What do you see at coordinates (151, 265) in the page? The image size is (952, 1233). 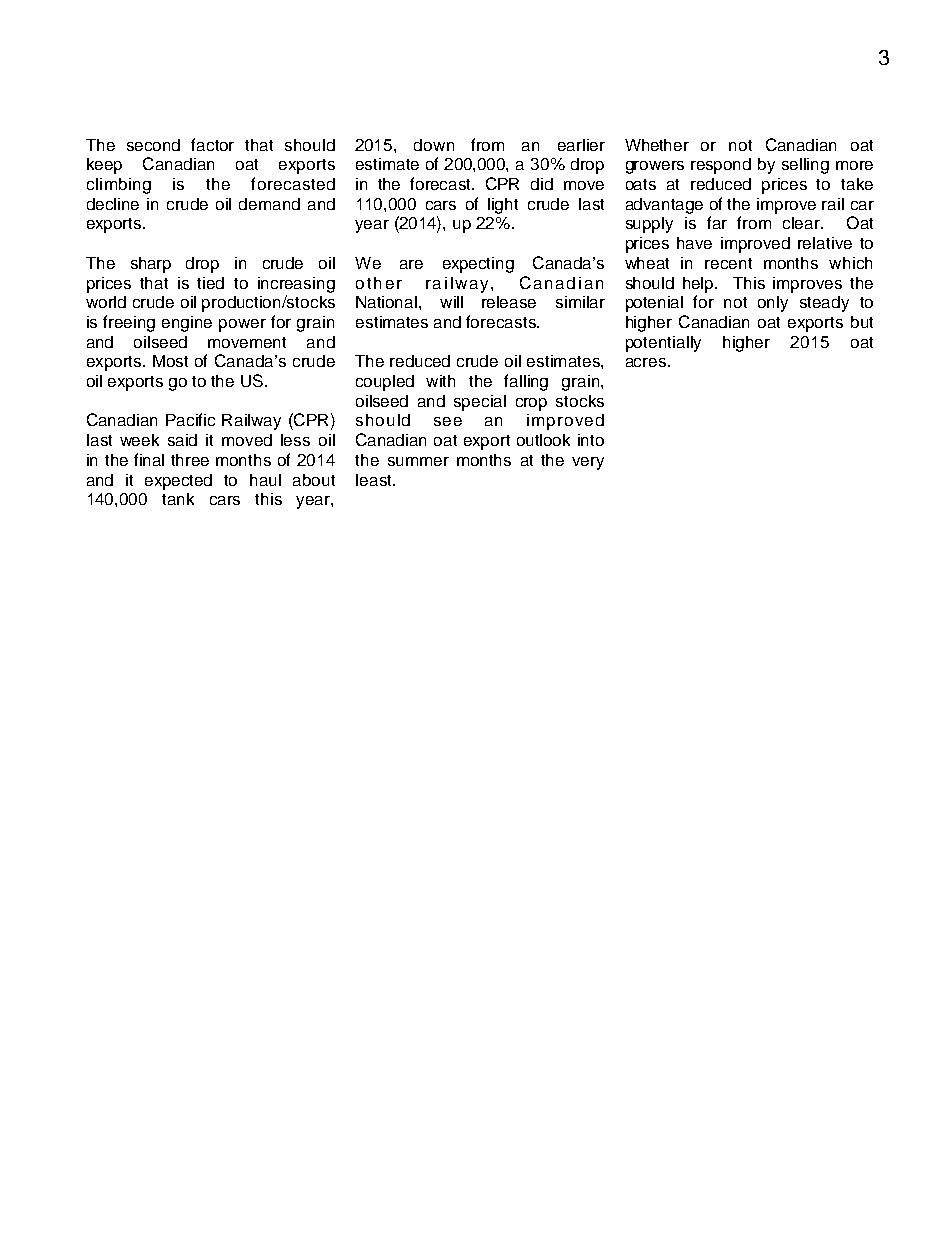 I see `sharp` at bounding box center [151, 265].
